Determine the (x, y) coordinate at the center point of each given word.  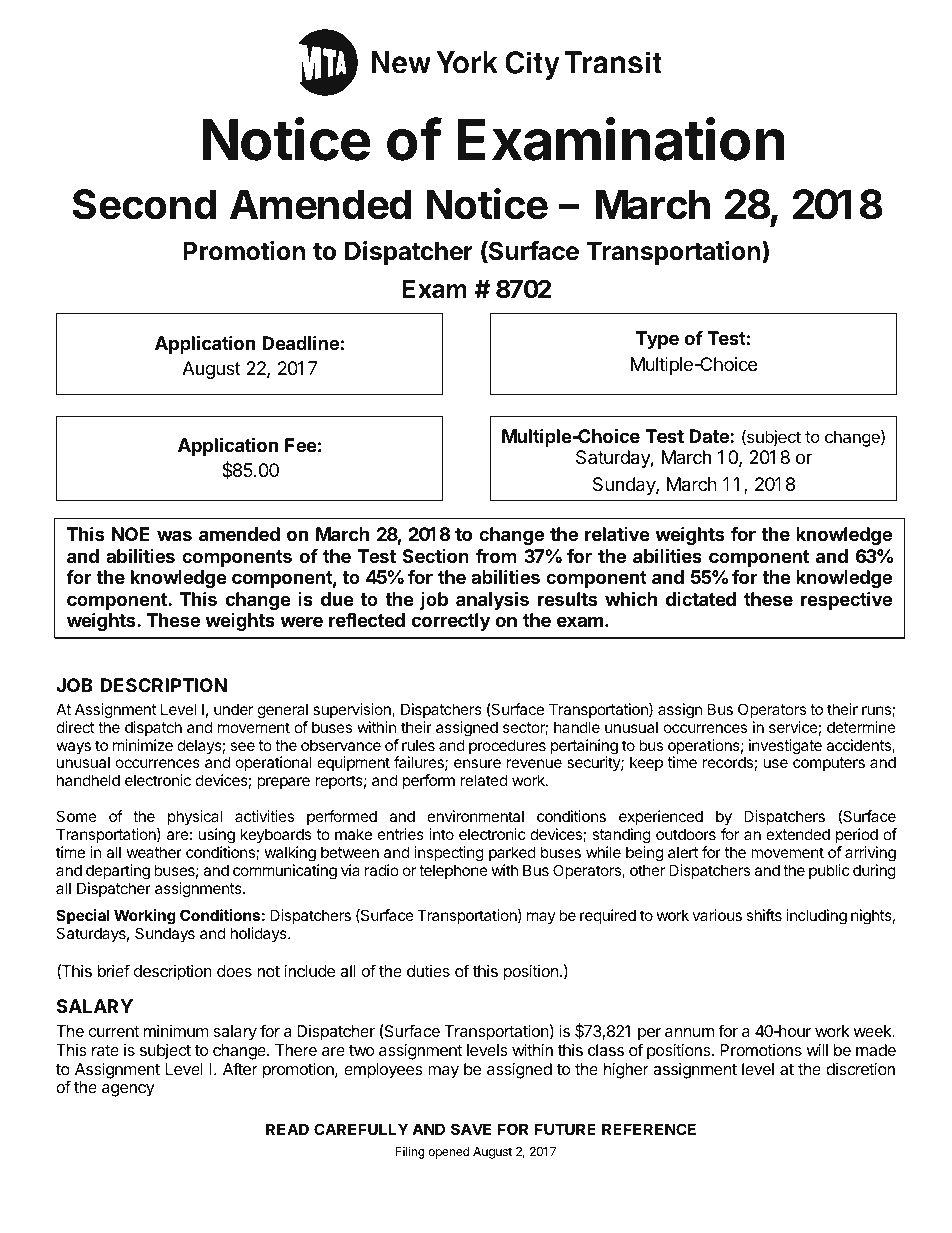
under (234, 709)
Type (657, 340)
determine (861, 727)
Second (144, 204)
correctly (450, 622)
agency (128, 1090)
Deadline (300, 342)
